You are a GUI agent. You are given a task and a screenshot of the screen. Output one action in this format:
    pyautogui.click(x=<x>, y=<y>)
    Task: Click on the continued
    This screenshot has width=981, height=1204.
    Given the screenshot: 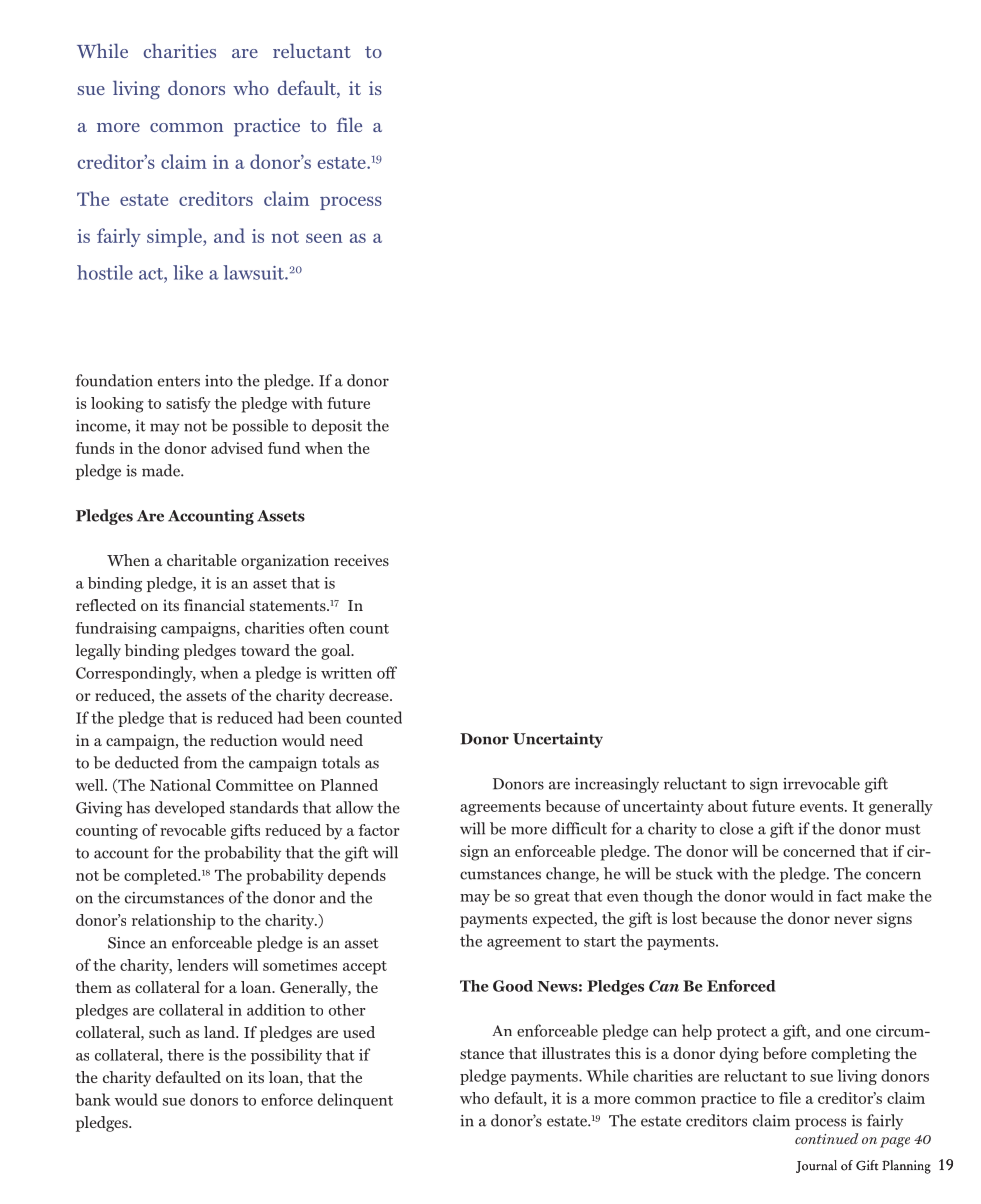 What is the action you would take?
    pyautogui.click(x=826, y=1138)
